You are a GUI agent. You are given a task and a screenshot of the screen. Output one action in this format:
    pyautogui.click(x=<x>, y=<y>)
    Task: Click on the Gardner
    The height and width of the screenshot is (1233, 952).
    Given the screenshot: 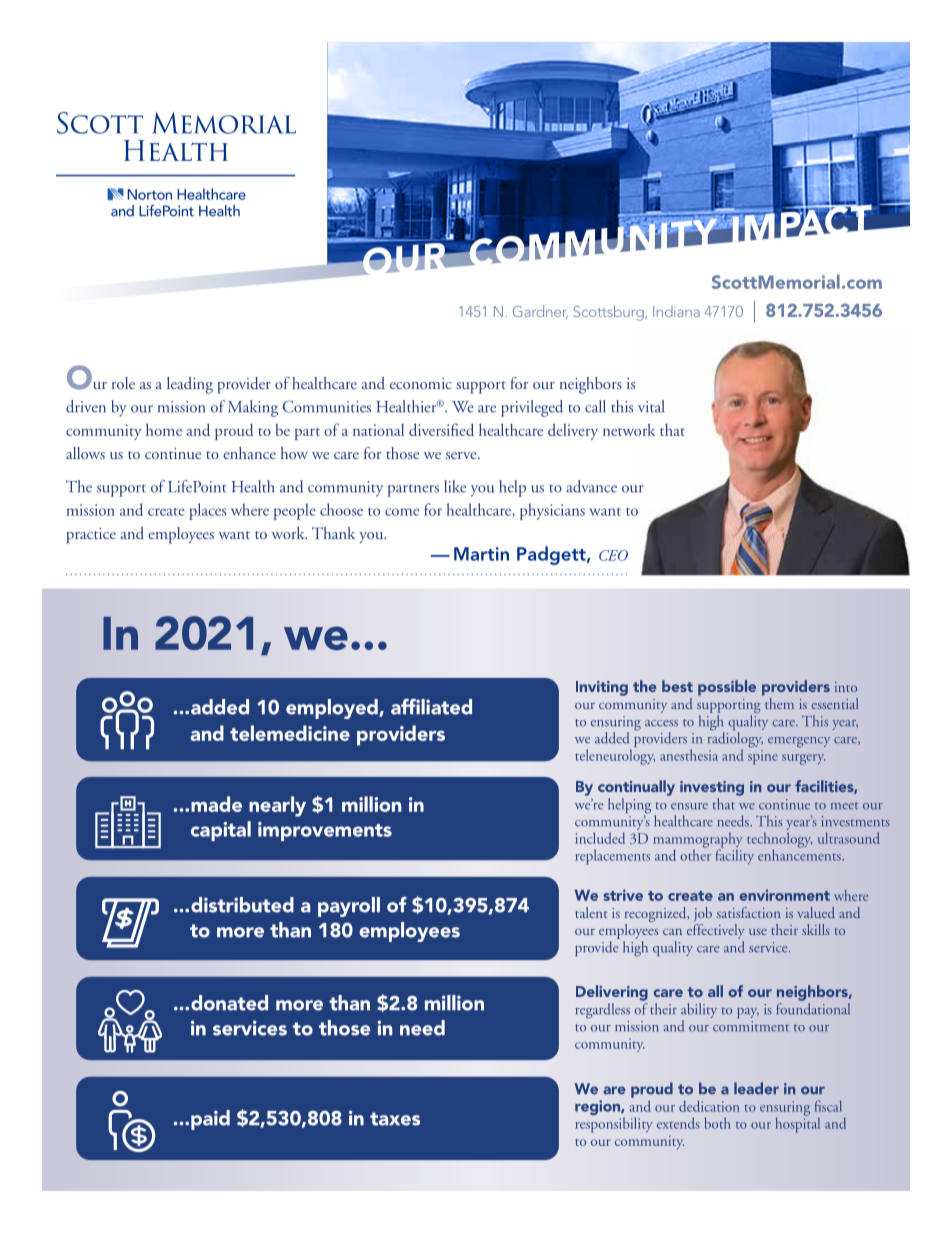 What is the action you would take?
    pyautogui.click(x=540, y=312)
